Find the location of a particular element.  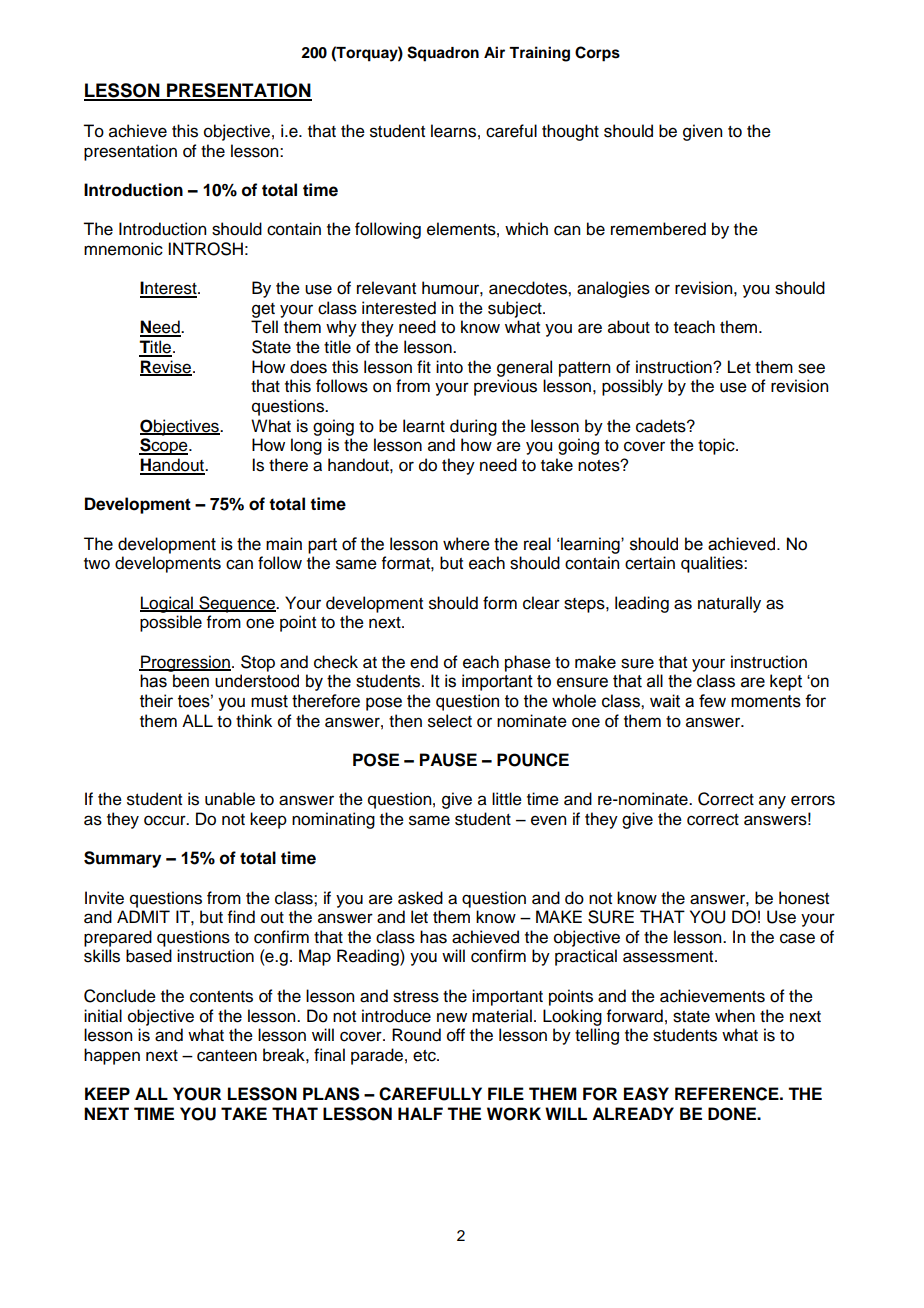

few is located at coordinates (712, 701).
